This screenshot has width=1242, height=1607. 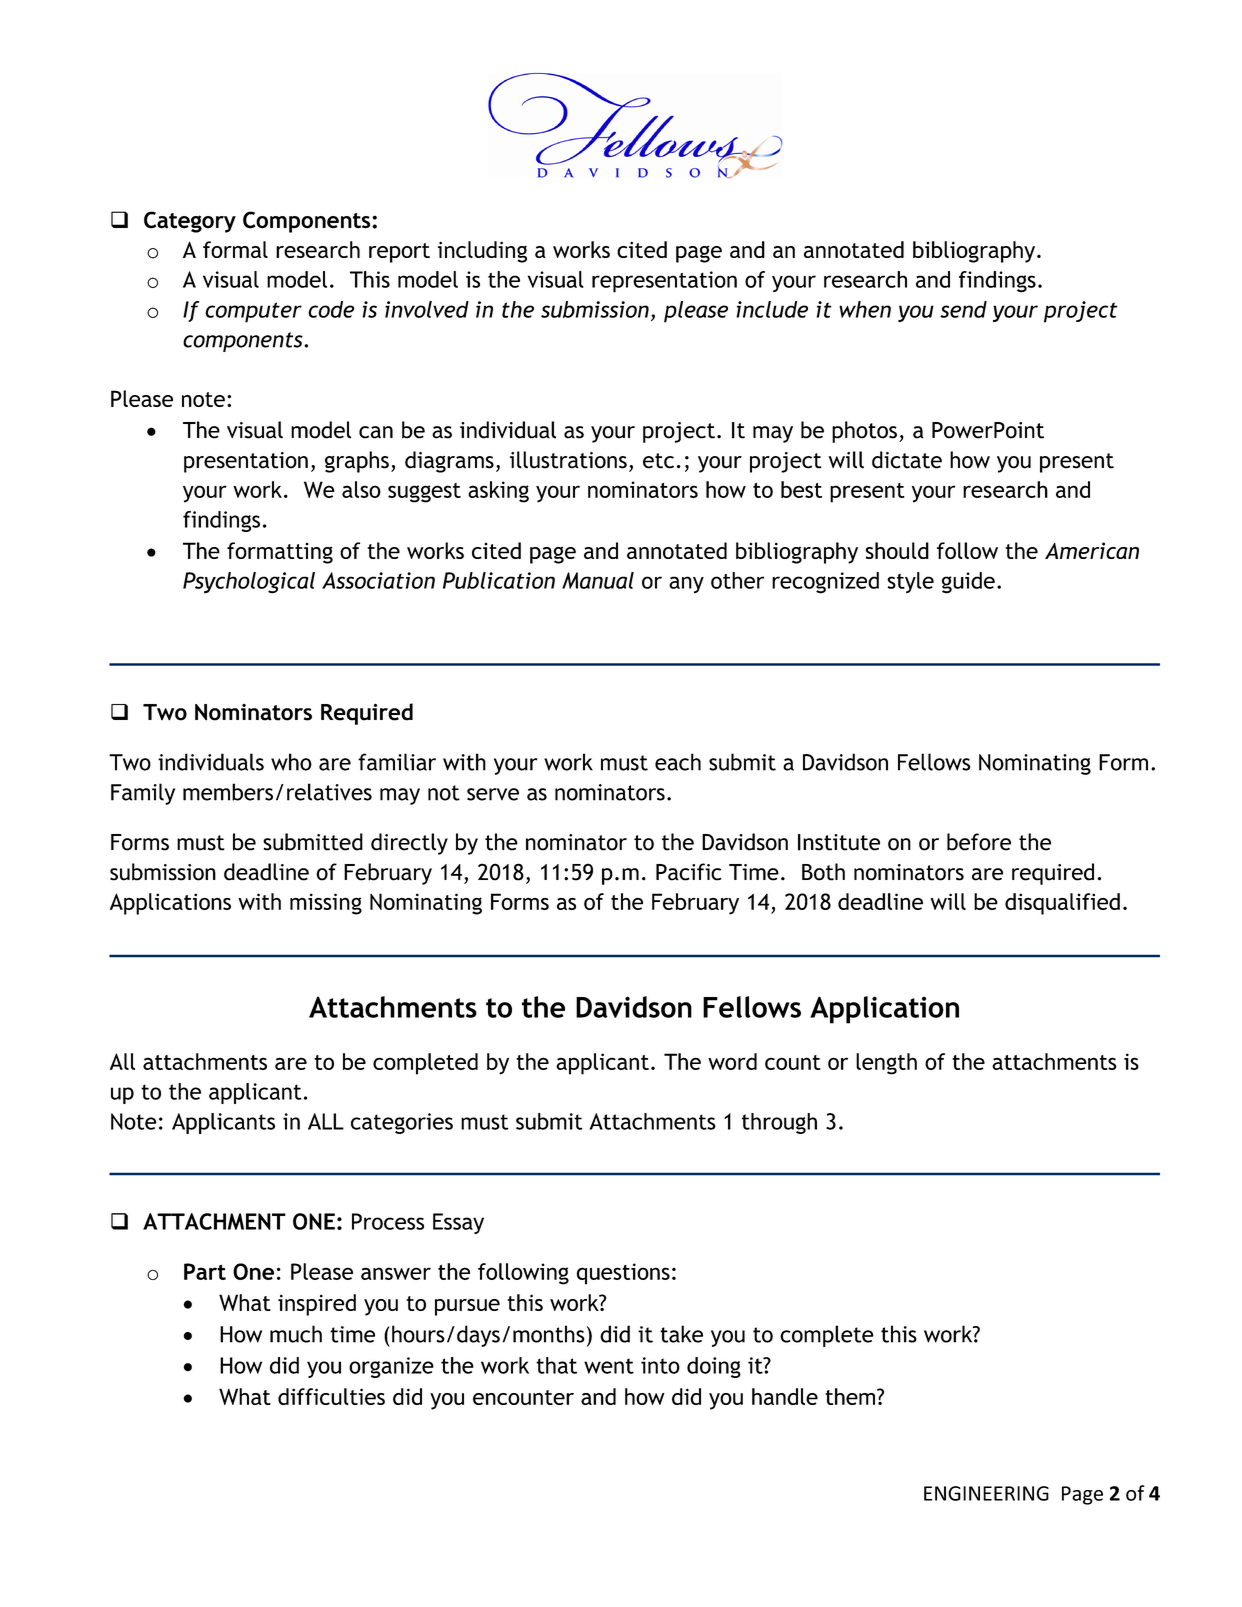 I want to click on before, so click(x=979, y=842).
